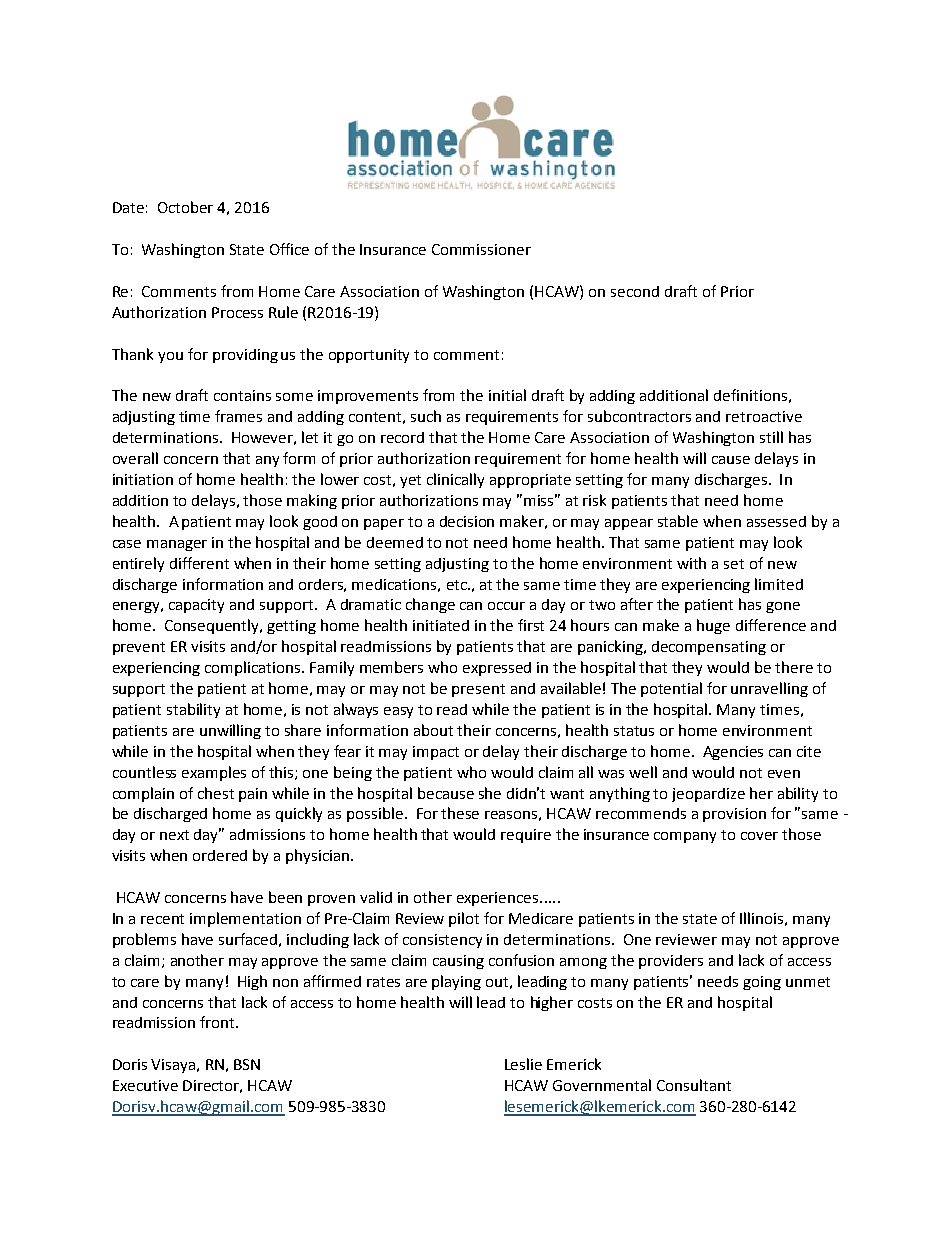 This page has width=952, height=1233. Describe the element at coordinates (635, 291) in the page. I see `second` at that location.
